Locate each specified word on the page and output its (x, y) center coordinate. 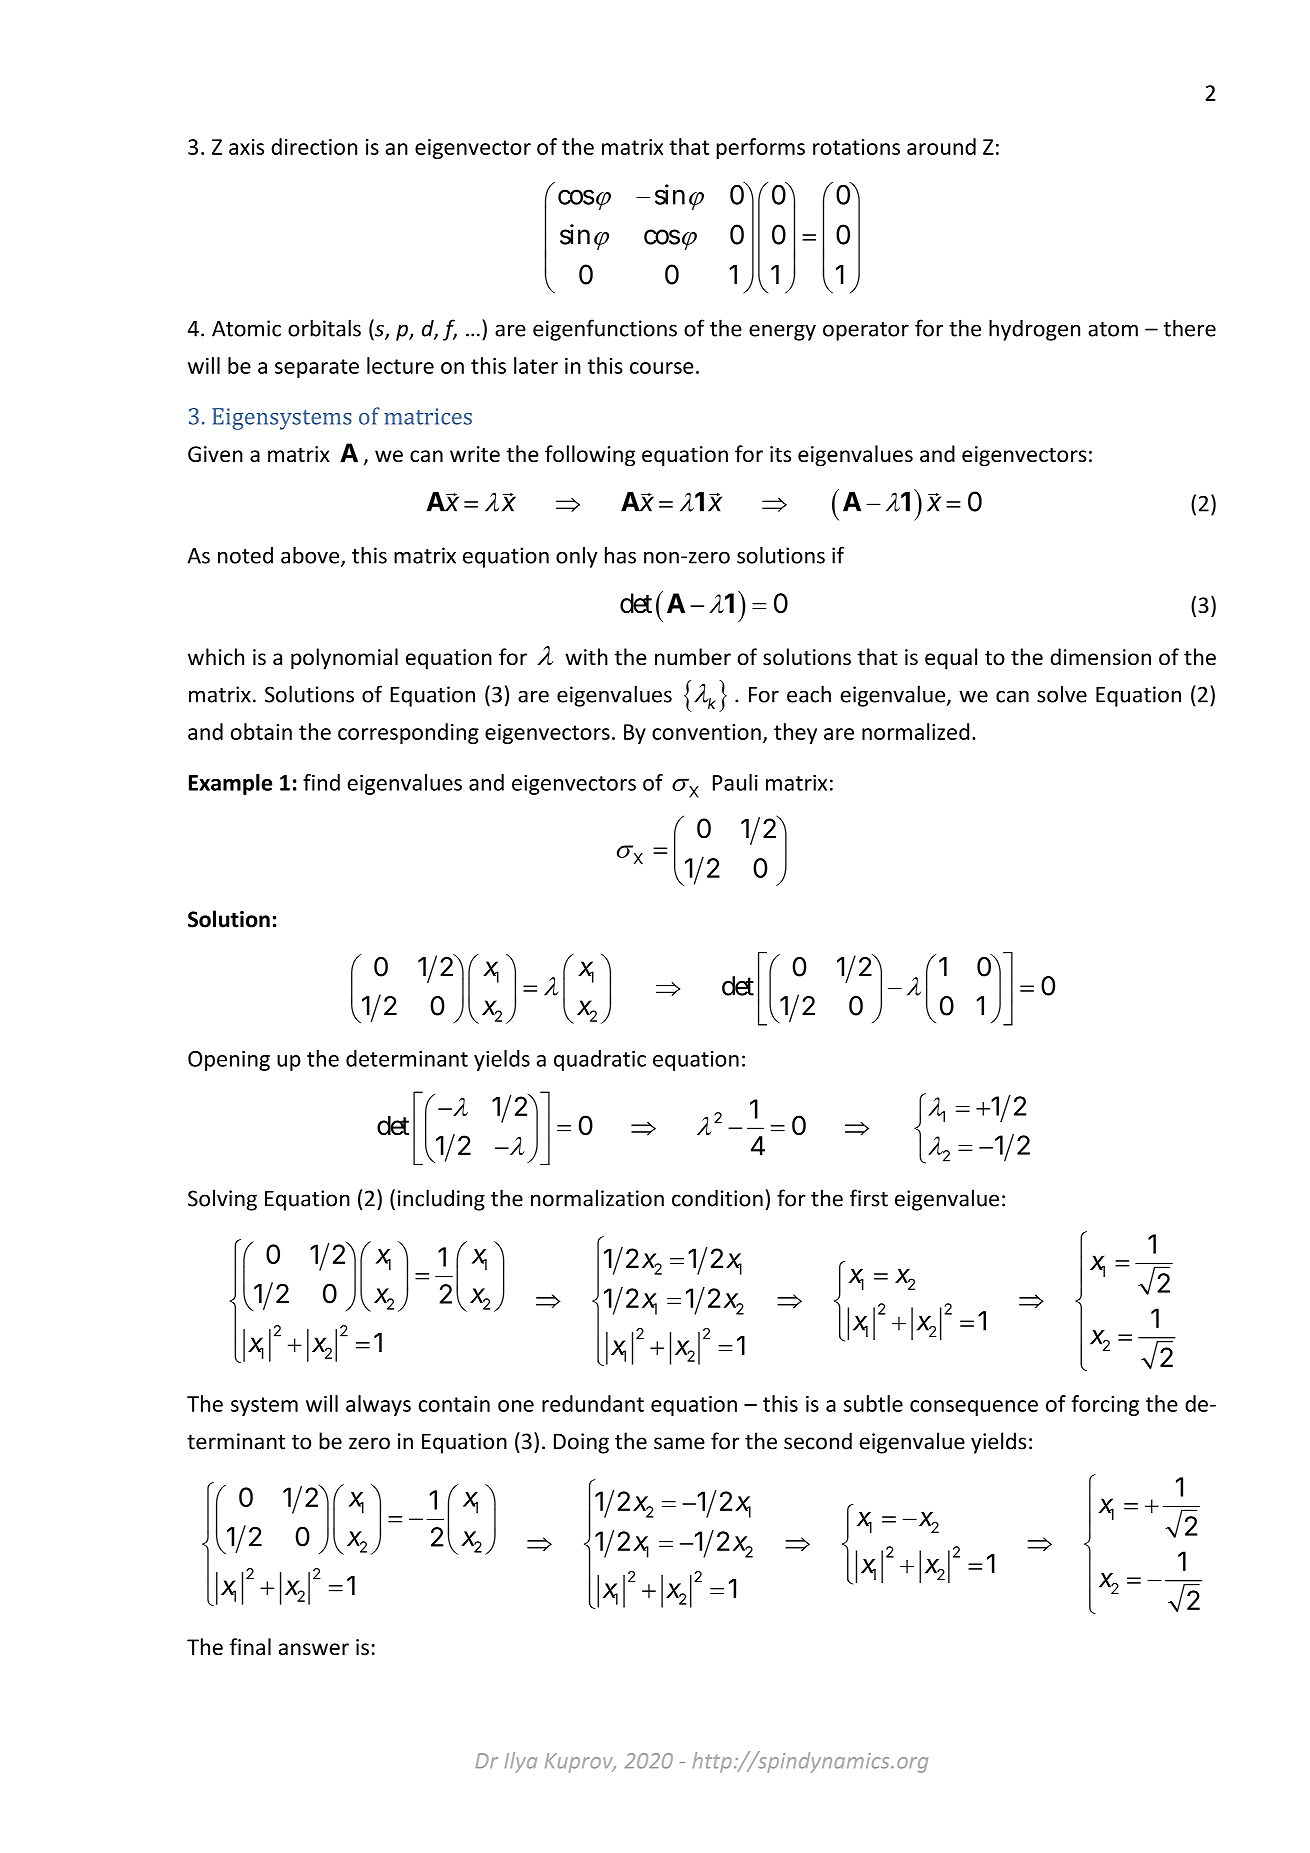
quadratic (600, 1060)
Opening (229, 1060)
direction (314, 146)
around (941, 146)
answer (314, 1649)
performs (761, 148)
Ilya (521, 1762)
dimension (1100, 657)
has (620, 555)
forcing (1105, 1405)
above (311, 556)
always (378, 1405)
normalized (915, 731)
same (679, 1443)
